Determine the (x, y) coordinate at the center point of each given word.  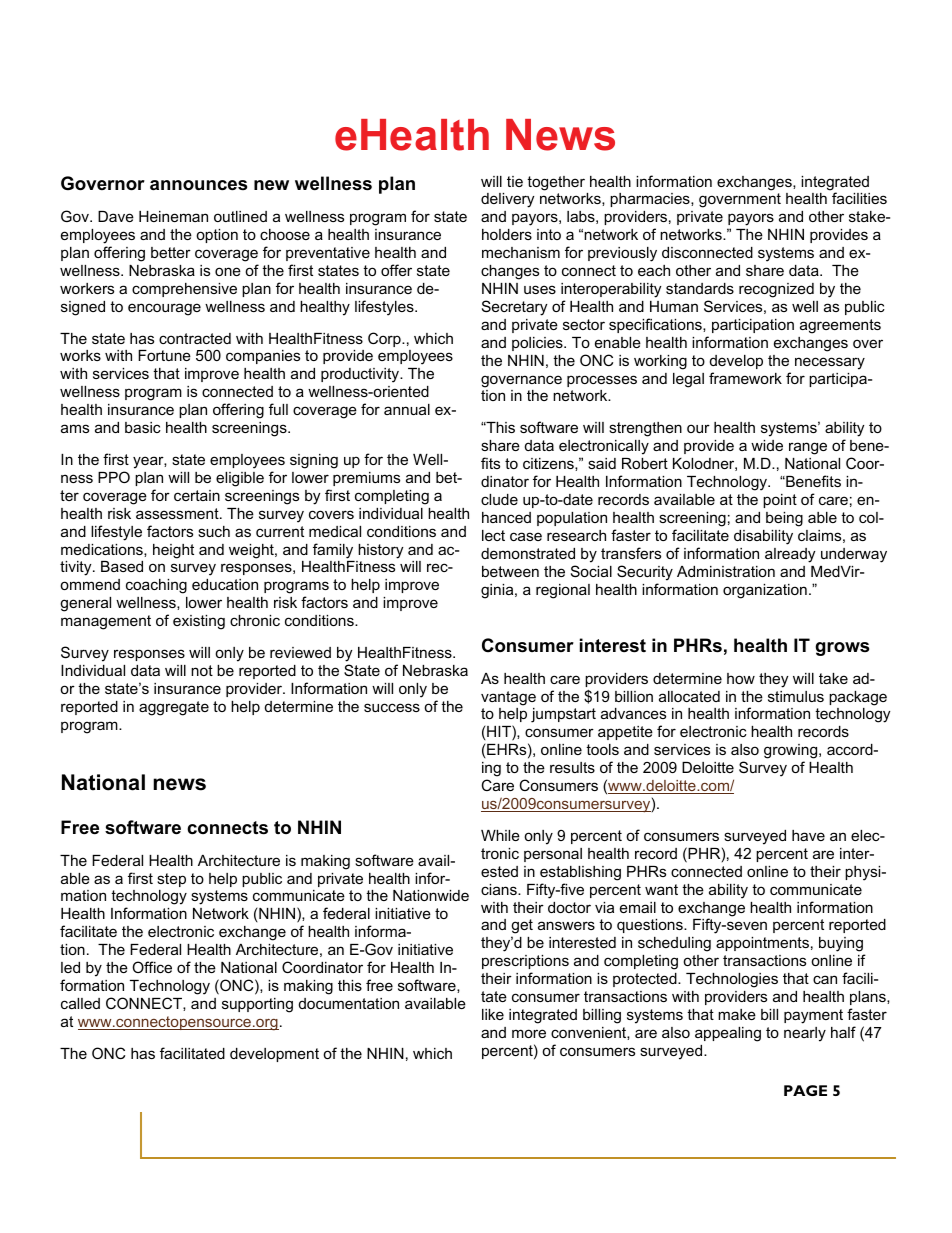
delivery (507, 200)
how (741, 678)
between (510, 571)
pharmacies (651, 200)
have (808, 835)
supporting (257, 1005)
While (500, 835)
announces (198, 185)
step (171, 880)
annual (407, 409)
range (808, 448)
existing (199, 622)
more (529, 1033)
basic (143, 427)
